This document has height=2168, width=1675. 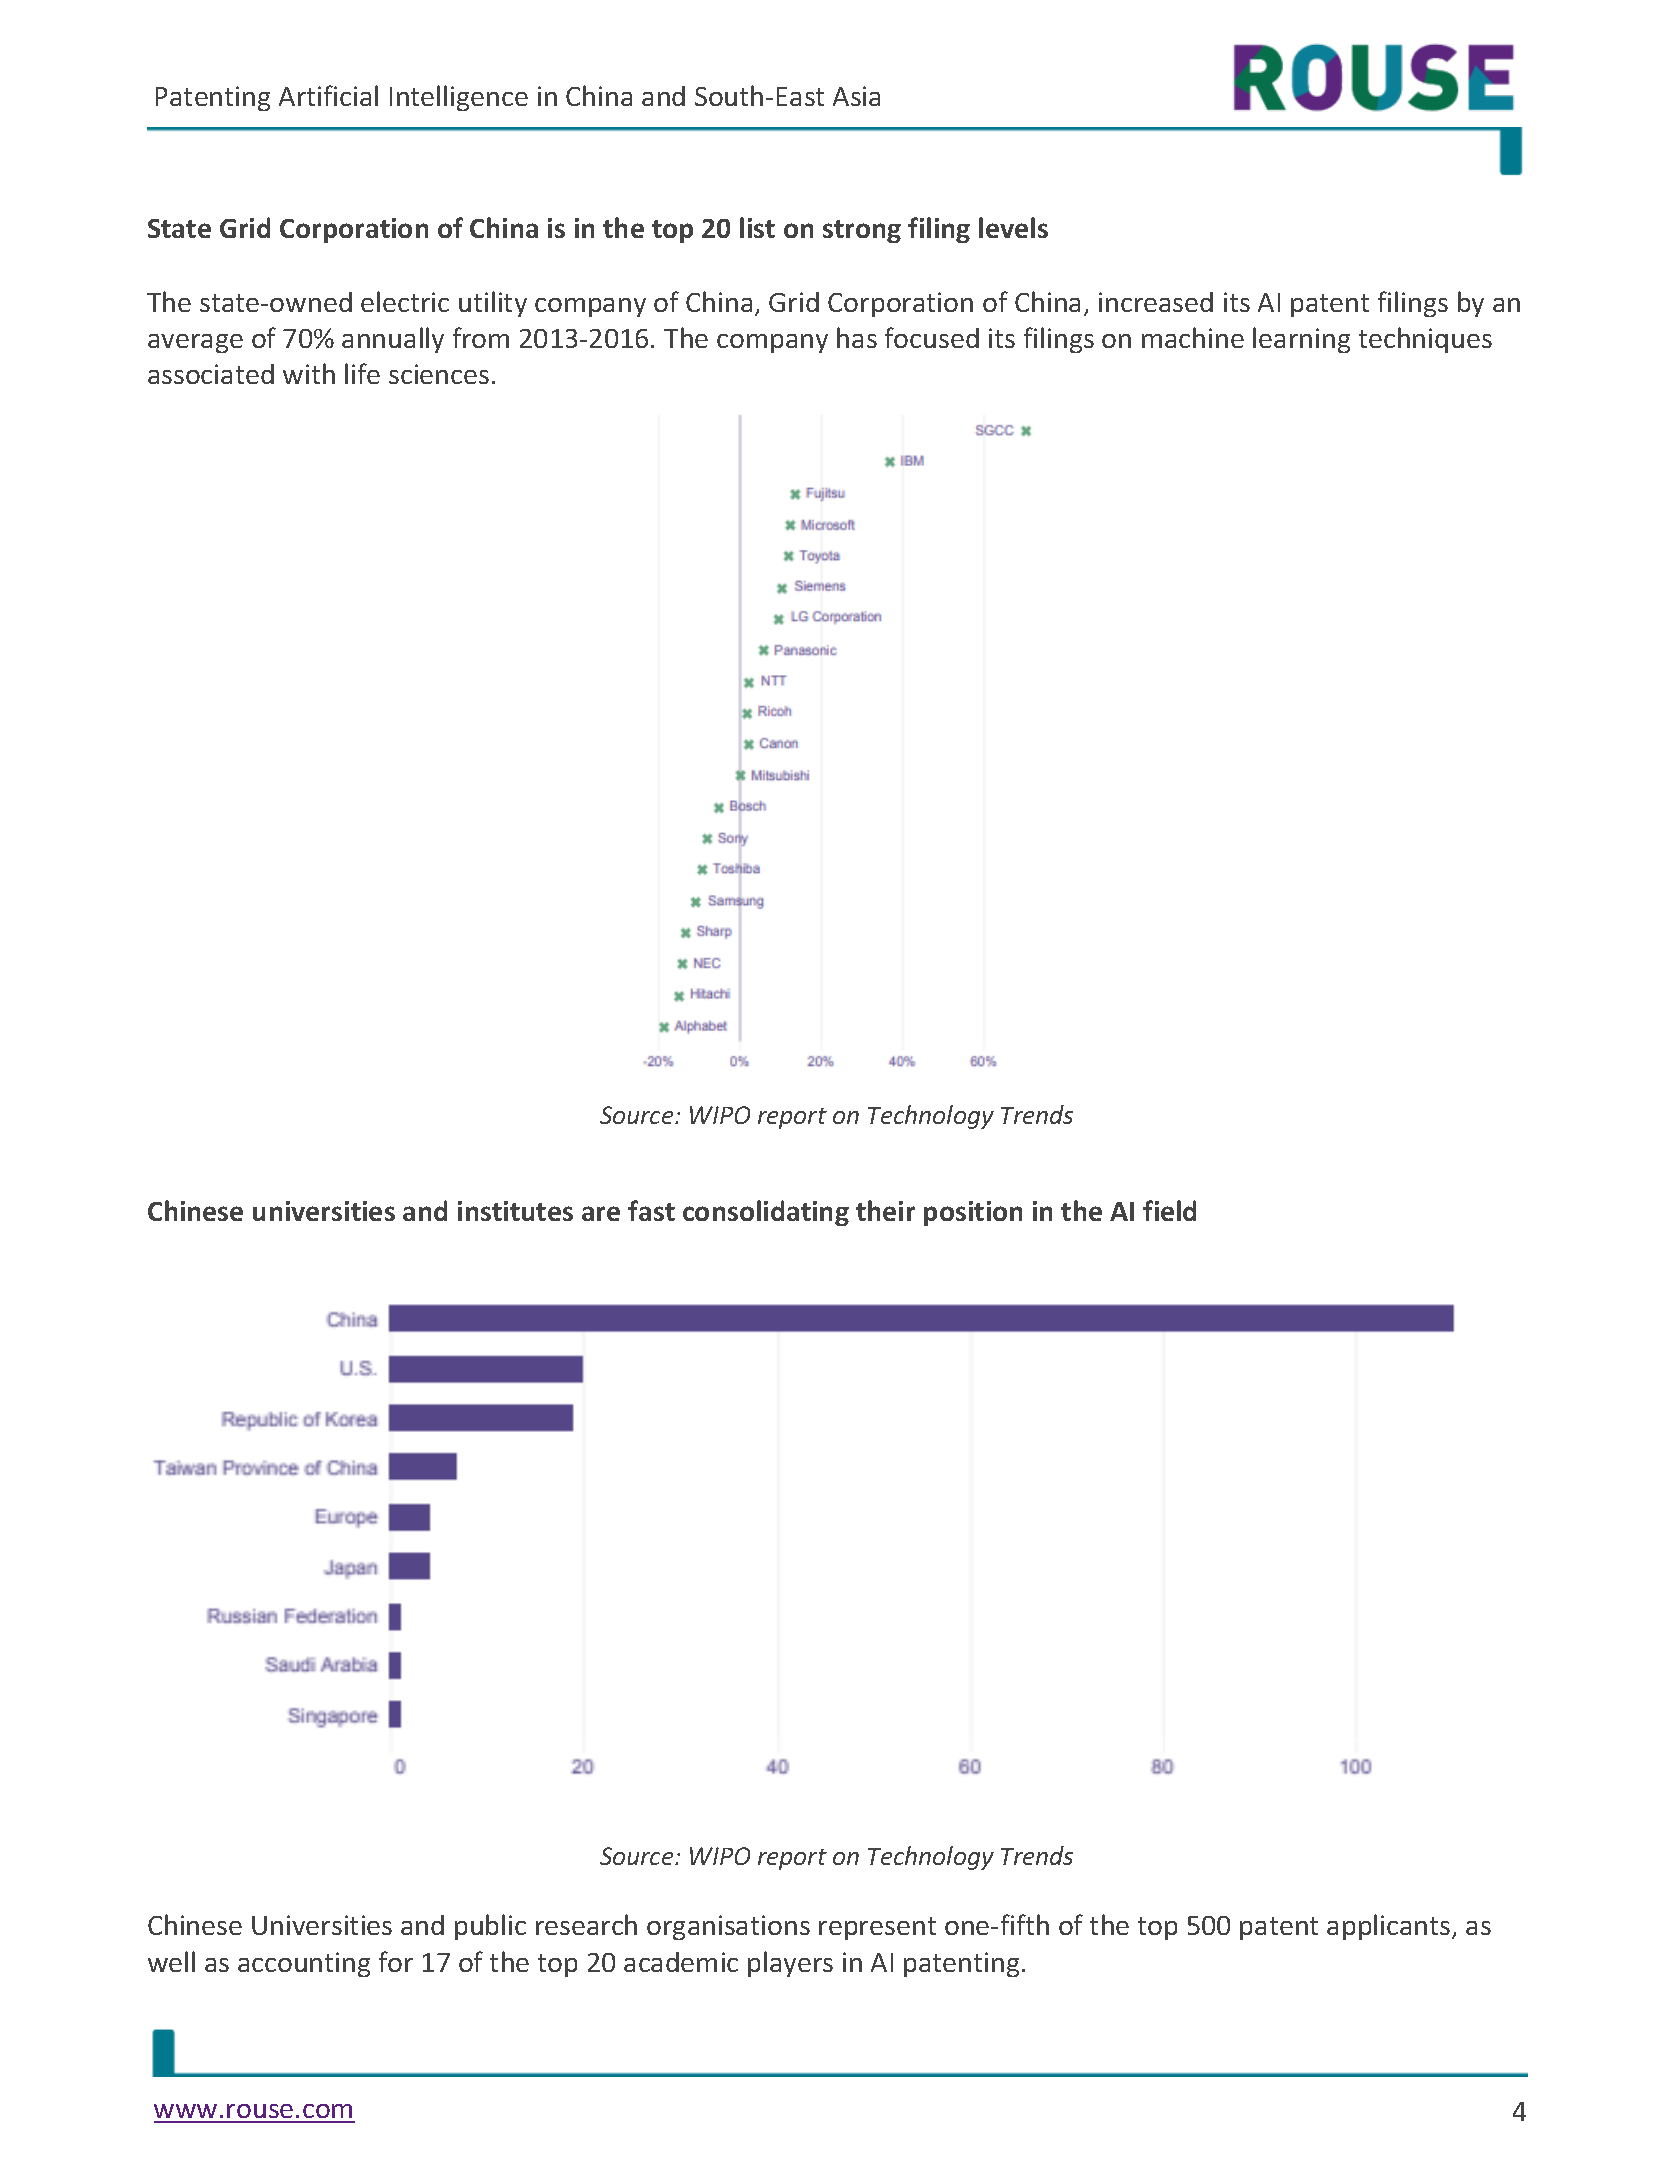 I want to click on institutes, so click(x=515, y=1211).
